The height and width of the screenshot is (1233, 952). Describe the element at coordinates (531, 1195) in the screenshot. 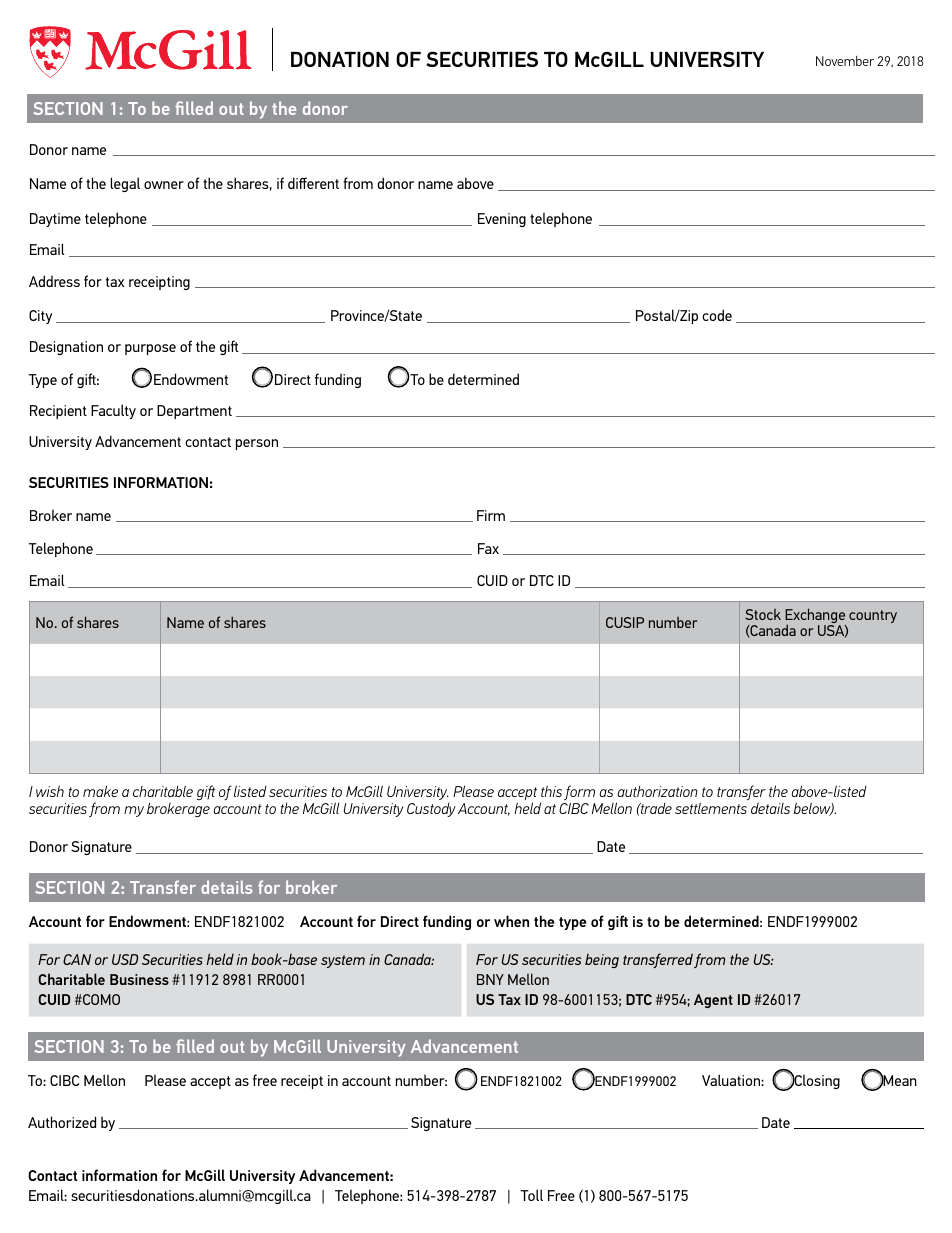

I see `Toll` at that location.
